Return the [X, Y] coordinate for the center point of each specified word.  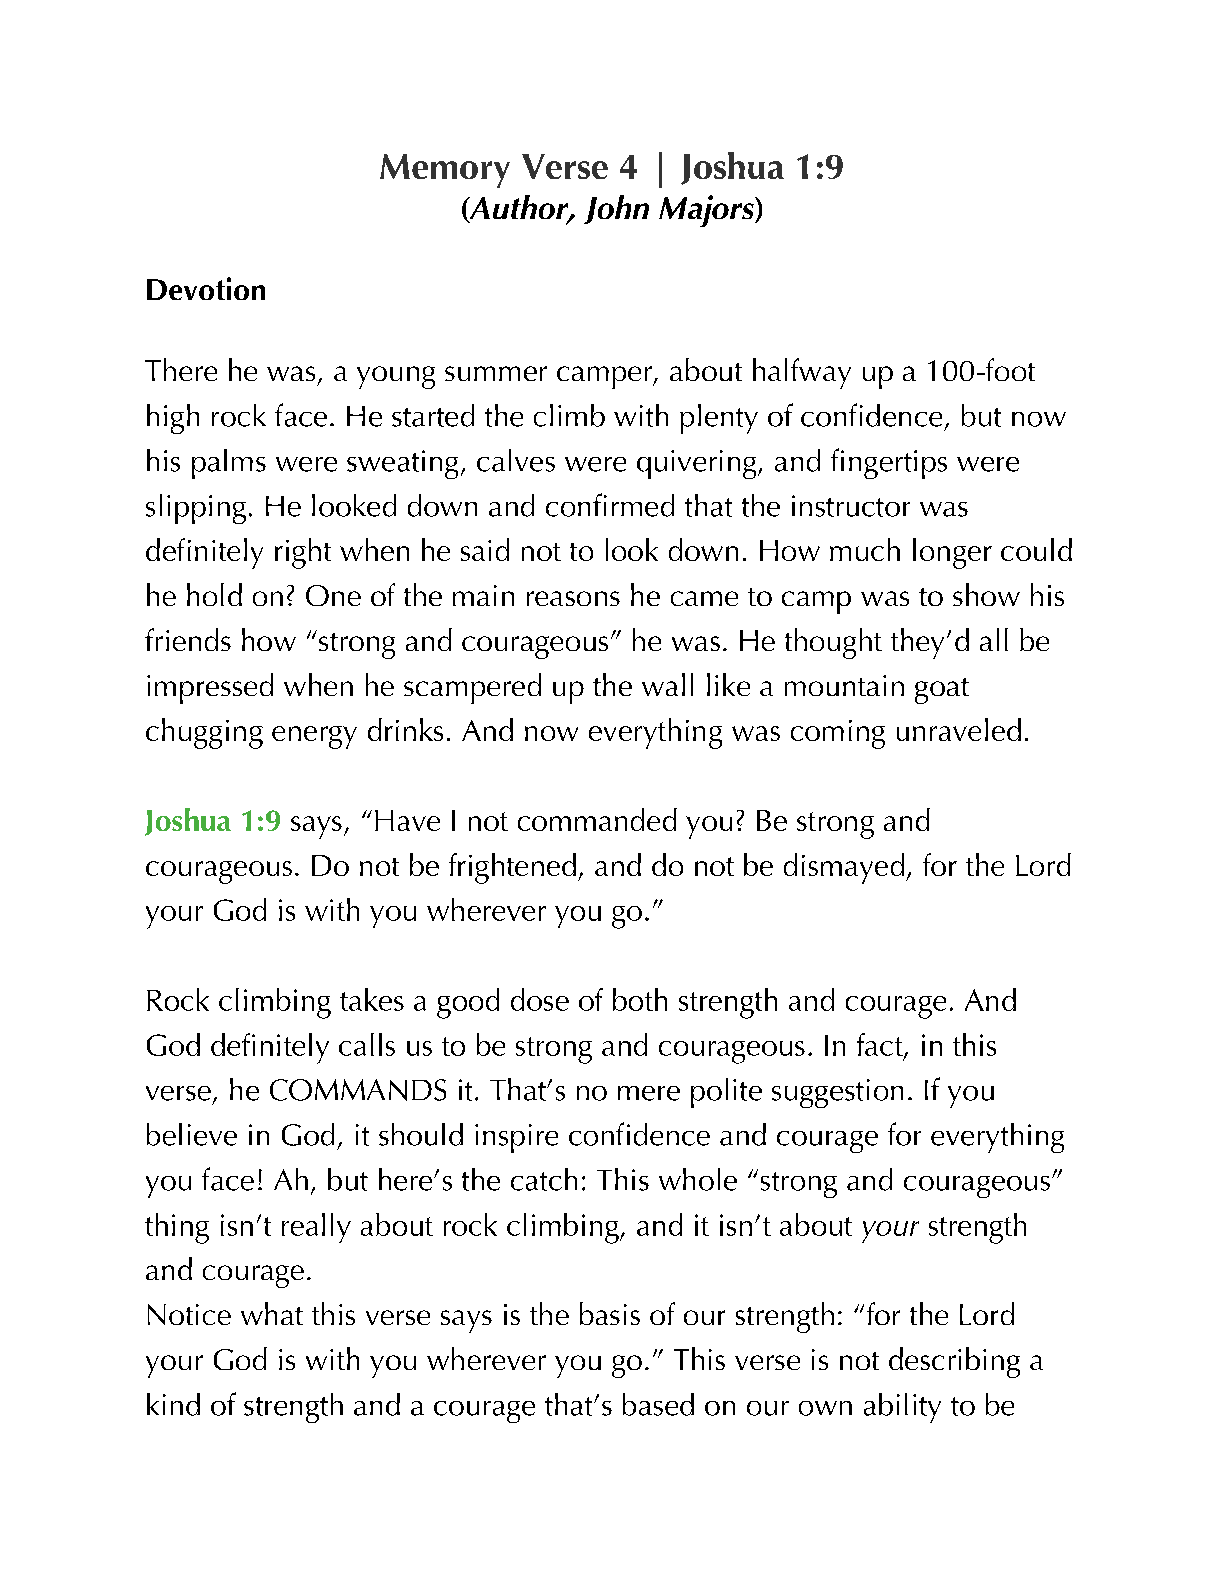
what [272, 1313]
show [986, 594]
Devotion [206, 288]
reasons [573, 598]
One [333, 595]
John [616, 209]
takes [372, 999]
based [658, 1404]
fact [881, 1045]
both [640, 999]
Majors [707, 211]
